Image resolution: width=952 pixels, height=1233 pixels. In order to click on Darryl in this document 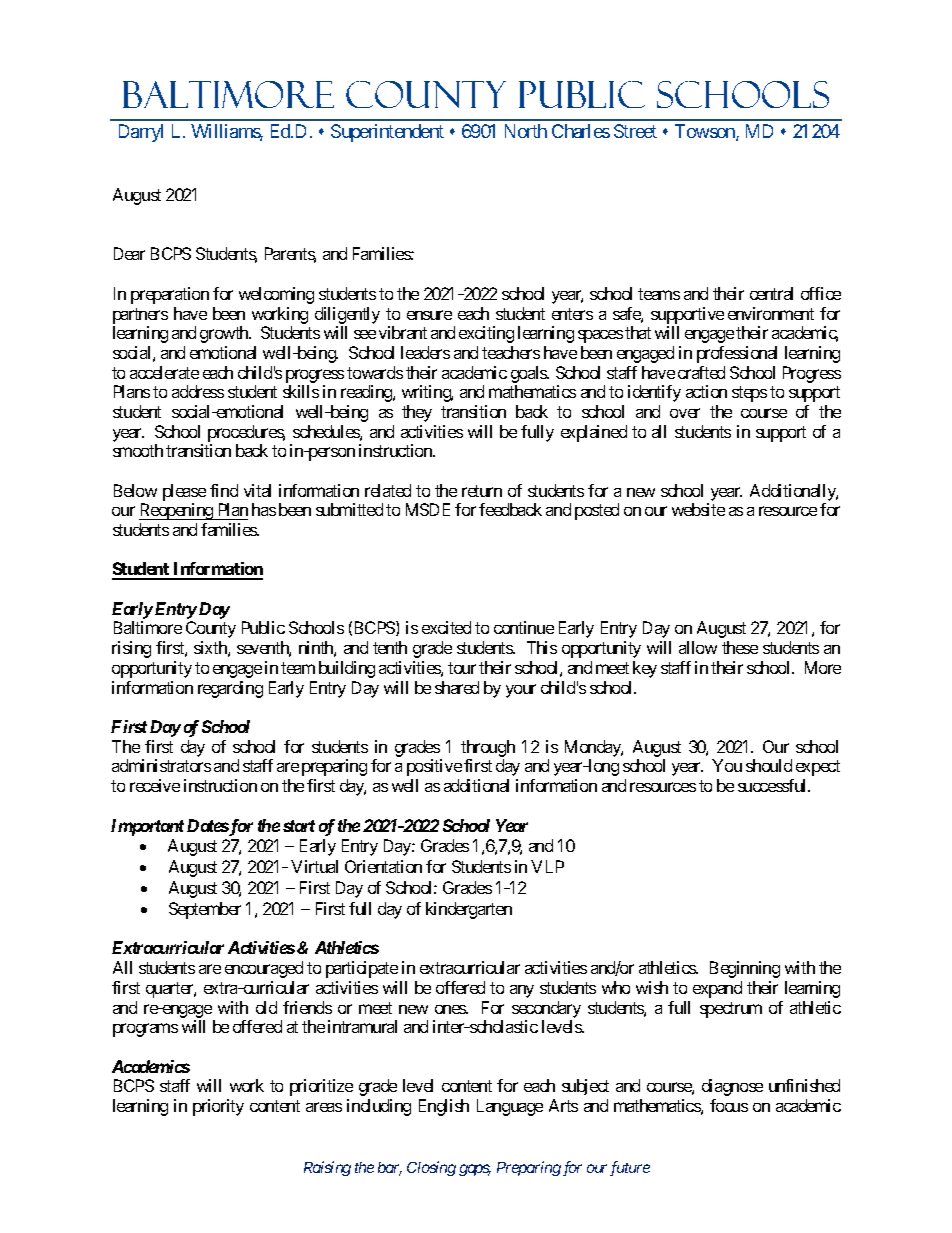, I will do `click(141, 133)`.
